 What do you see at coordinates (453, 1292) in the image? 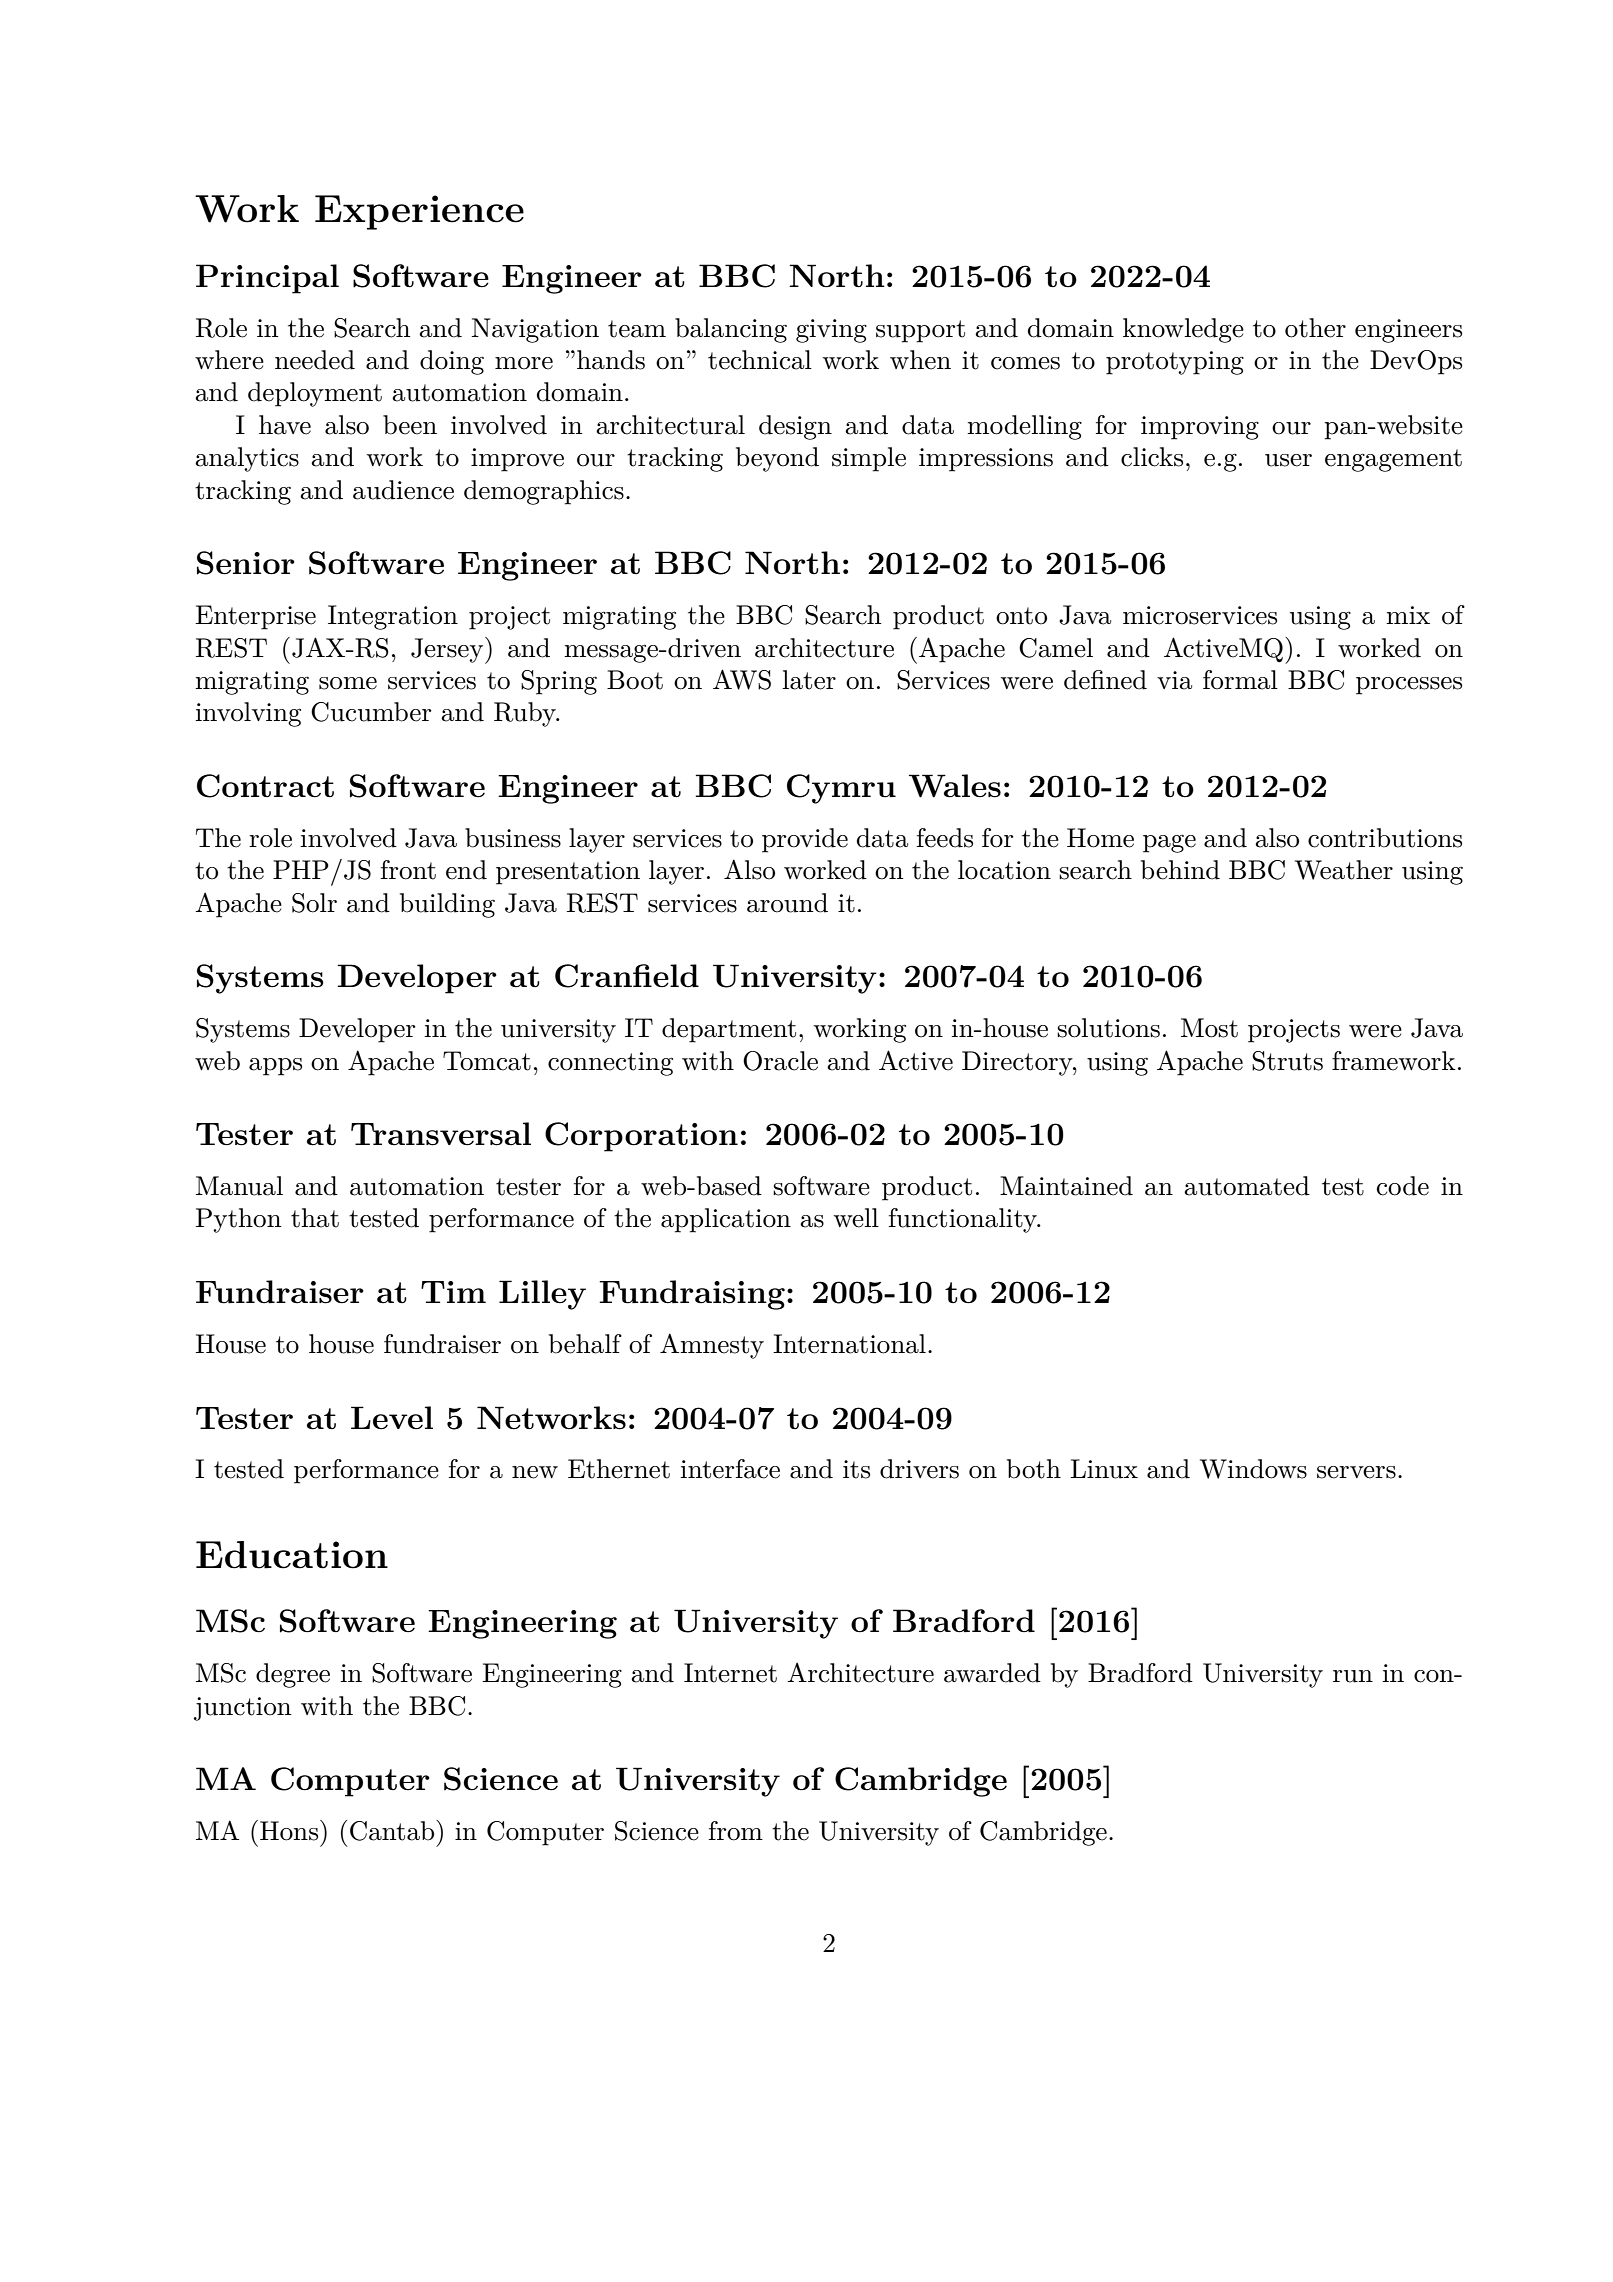
I see `Tim` at bounding box center [453, 1292].
